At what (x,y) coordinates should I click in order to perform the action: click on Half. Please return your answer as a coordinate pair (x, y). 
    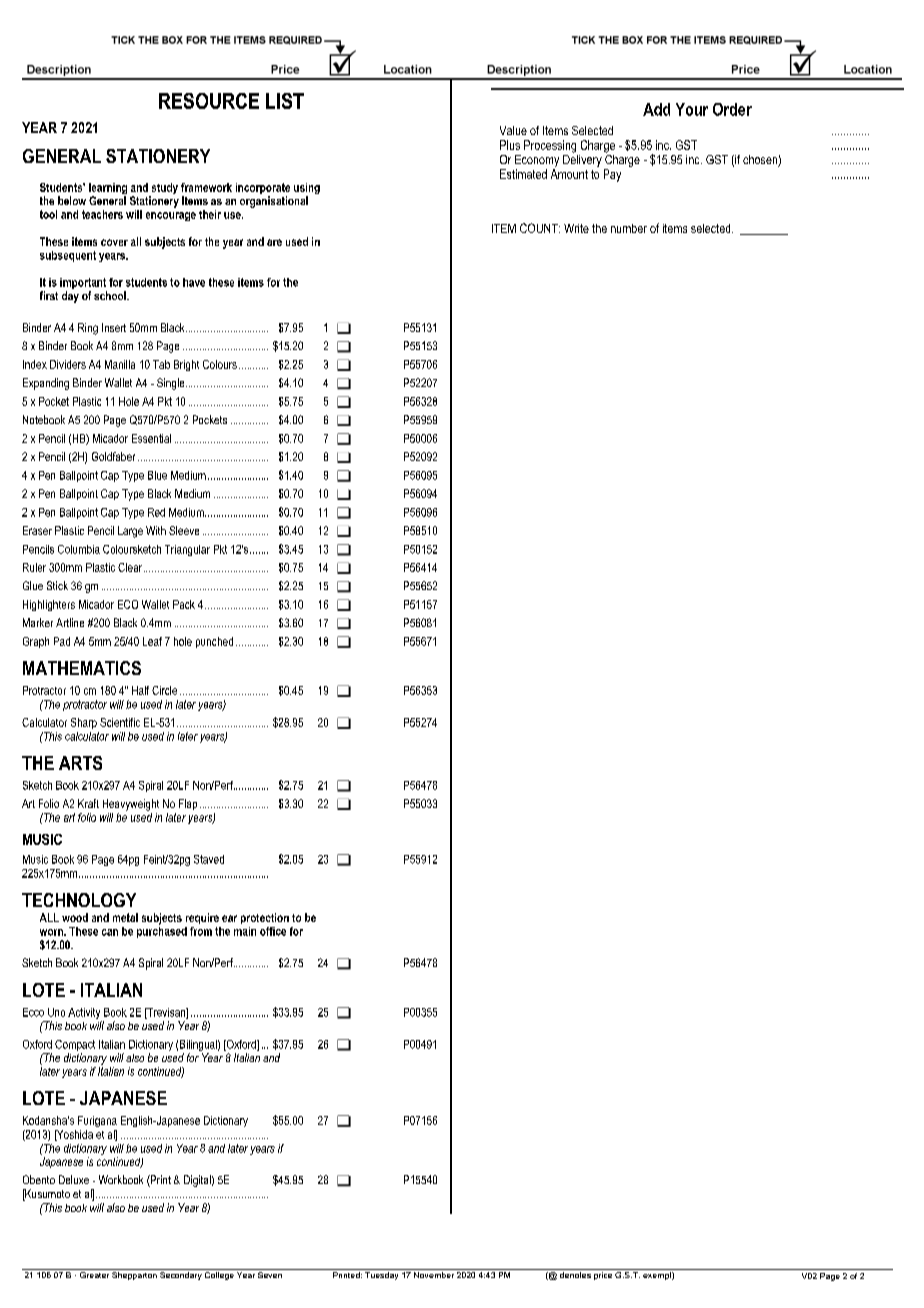
    Looking at the image, I should click on (140, 690).
